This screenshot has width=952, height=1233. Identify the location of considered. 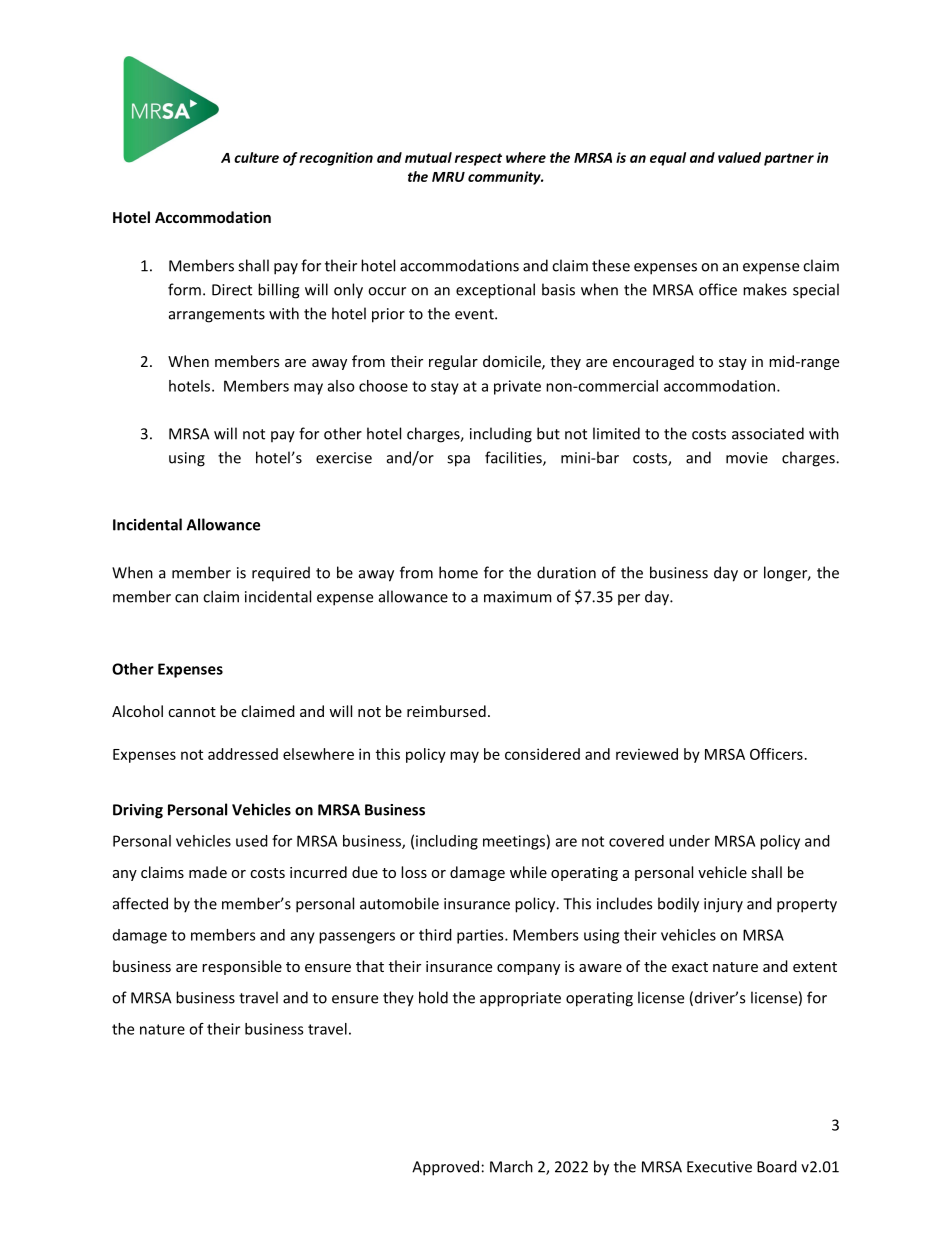
(542, 754).
